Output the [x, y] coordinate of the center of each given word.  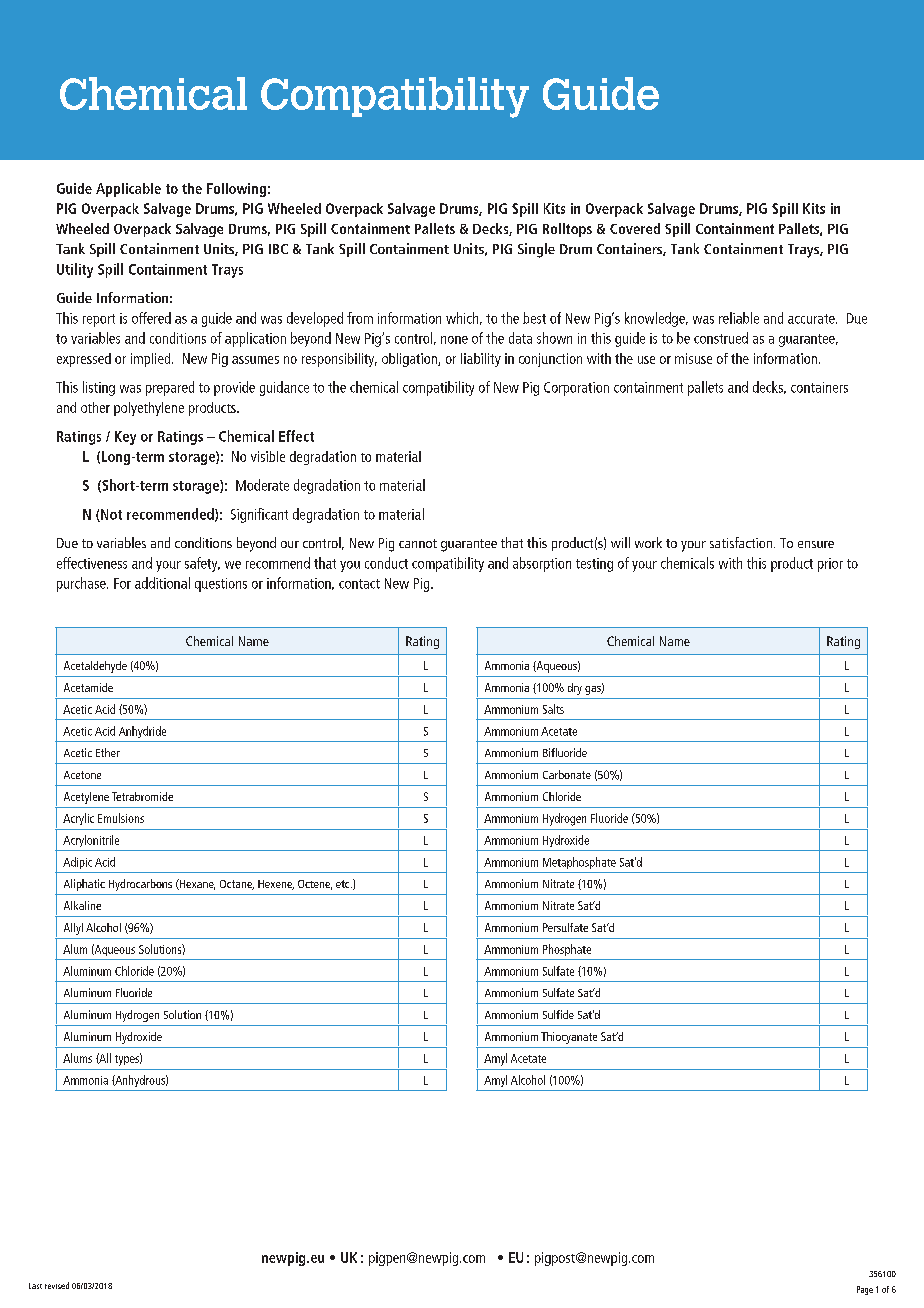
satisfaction [742, 542]
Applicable [128, 190]
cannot [418, 543]
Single [536, 250]
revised [57, 1285]
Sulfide [558, 1014]
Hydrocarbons [140, 885]
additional [162, 583]
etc [344, 884]
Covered [635, 228]
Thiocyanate [569, 1038]
